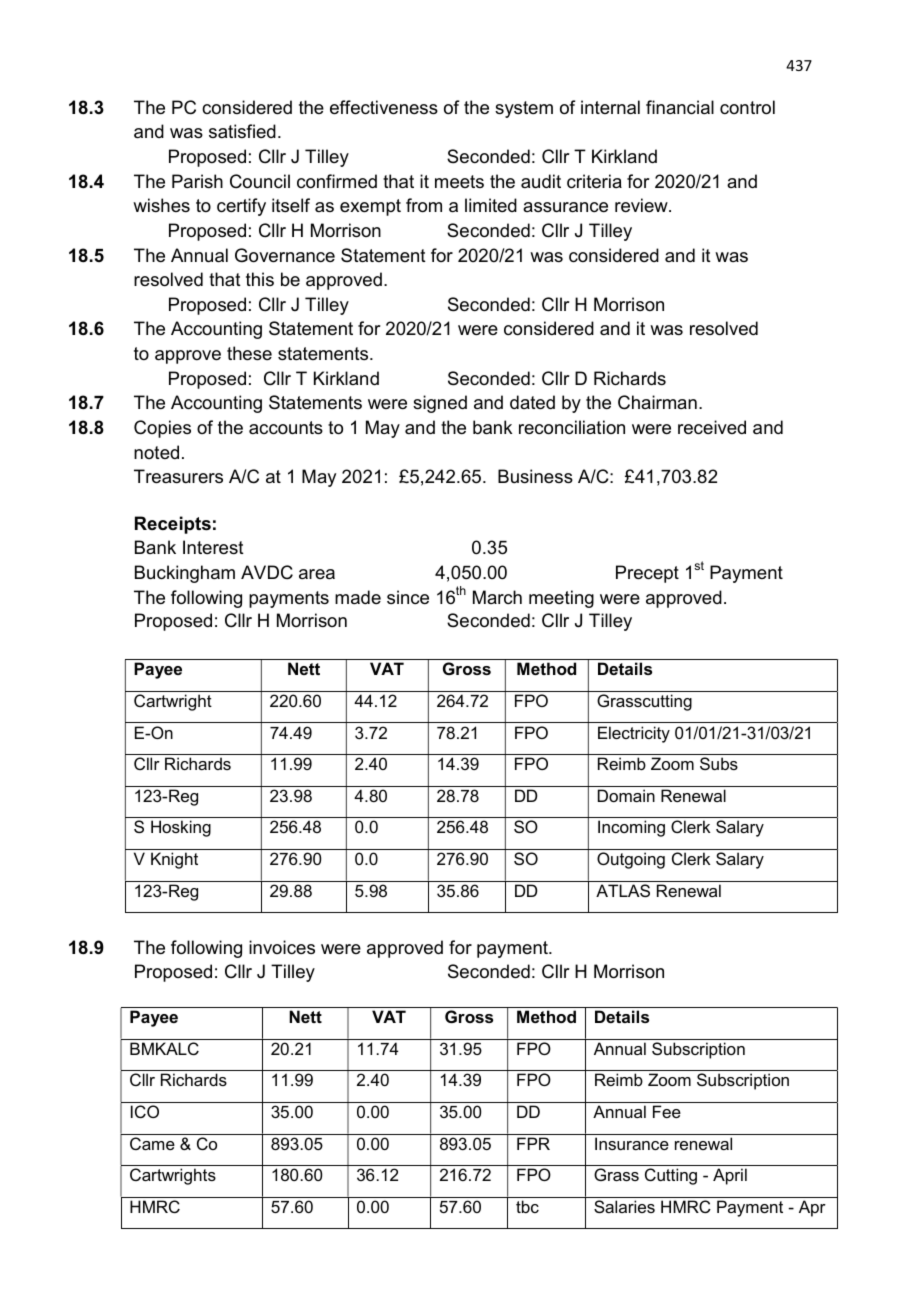 The height and width of the document is (1308, 924). I want to click on meets, so click(459, 182).
